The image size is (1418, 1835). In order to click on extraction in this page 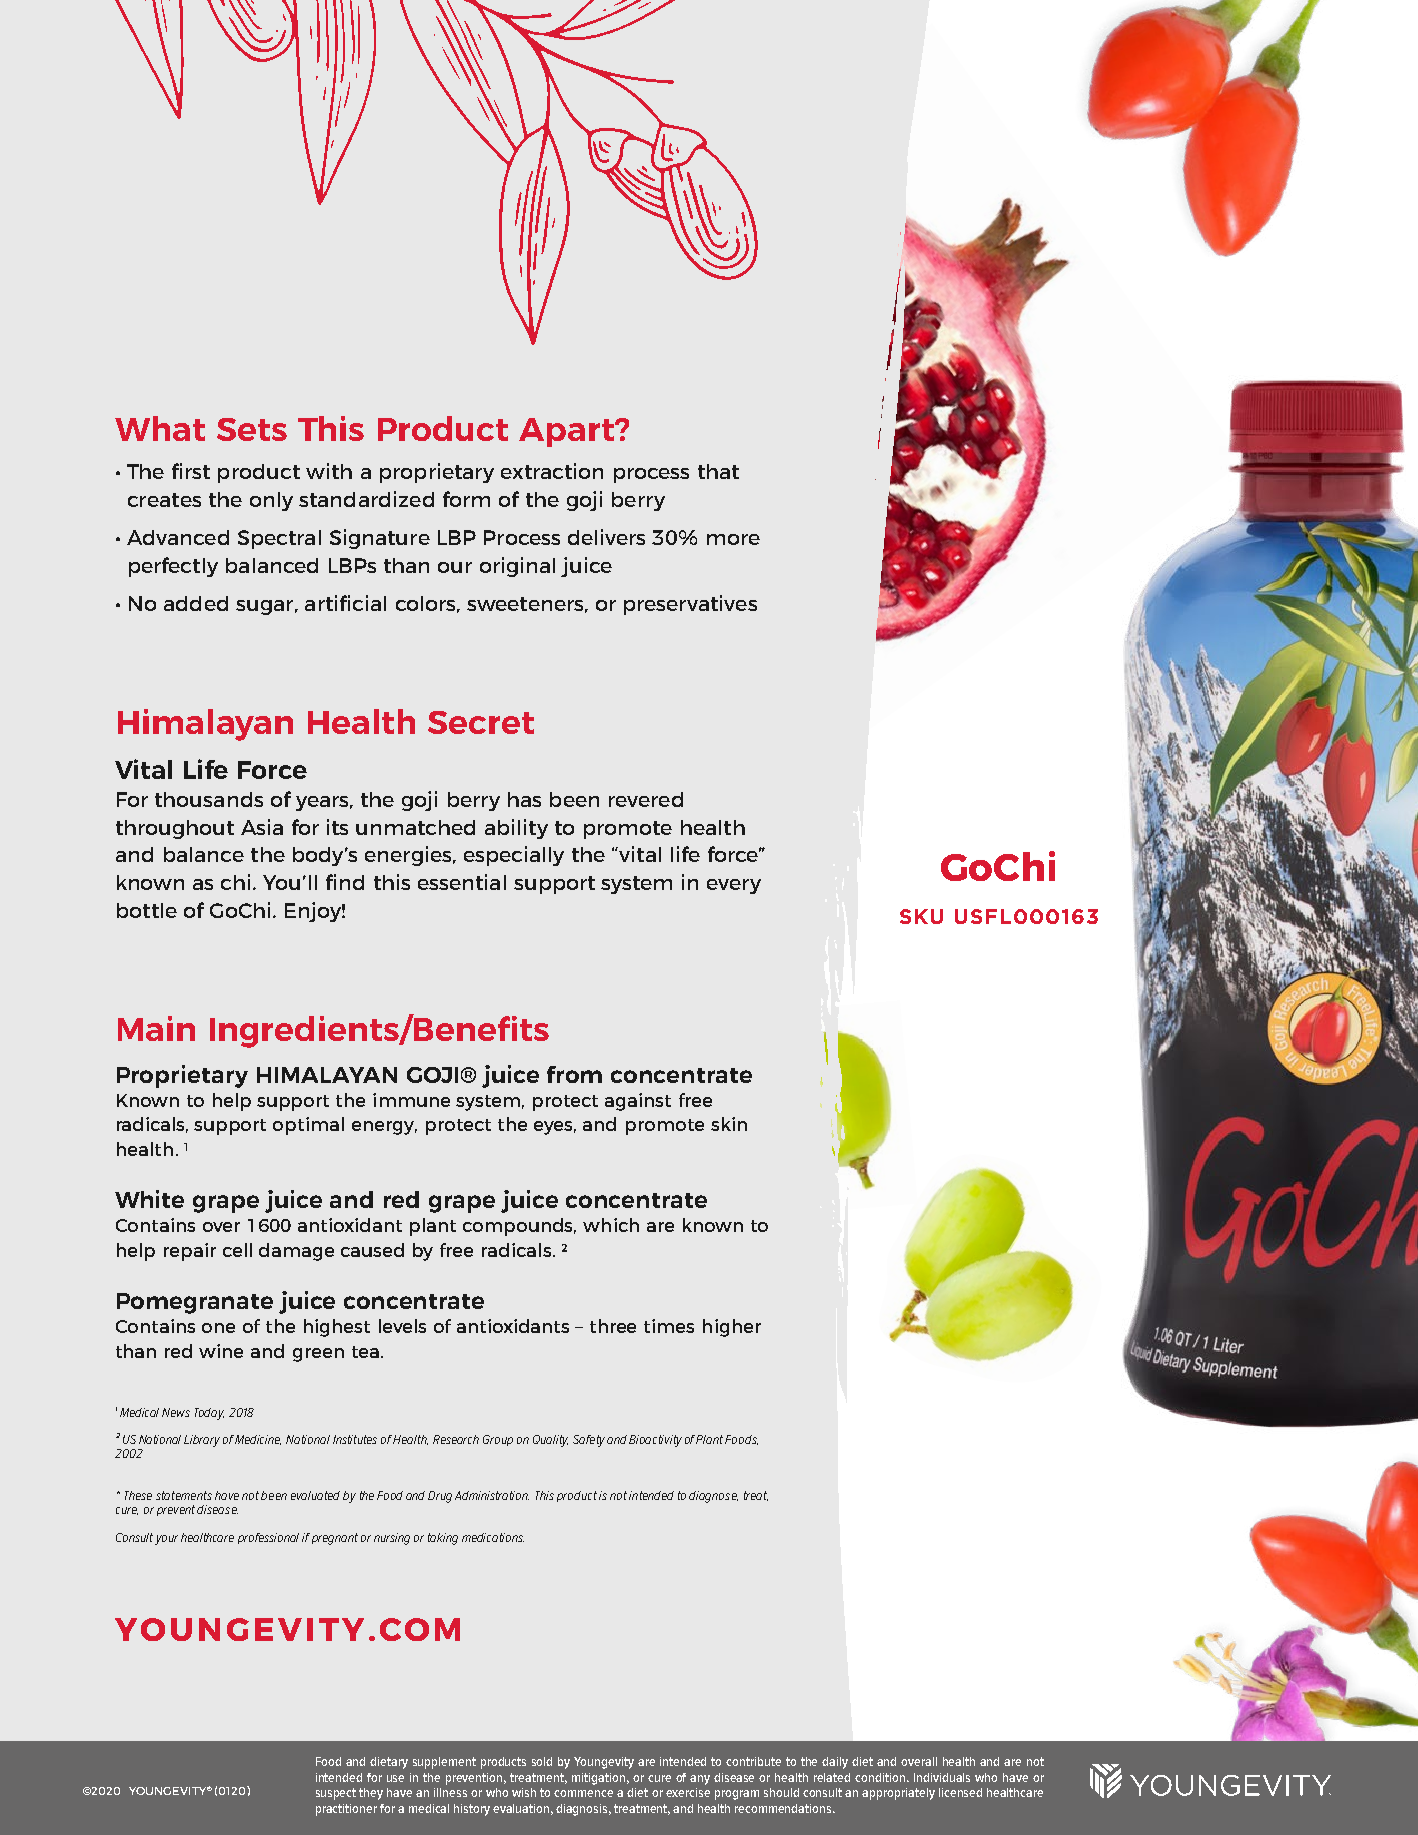, I will do `click(552, 471)`.
